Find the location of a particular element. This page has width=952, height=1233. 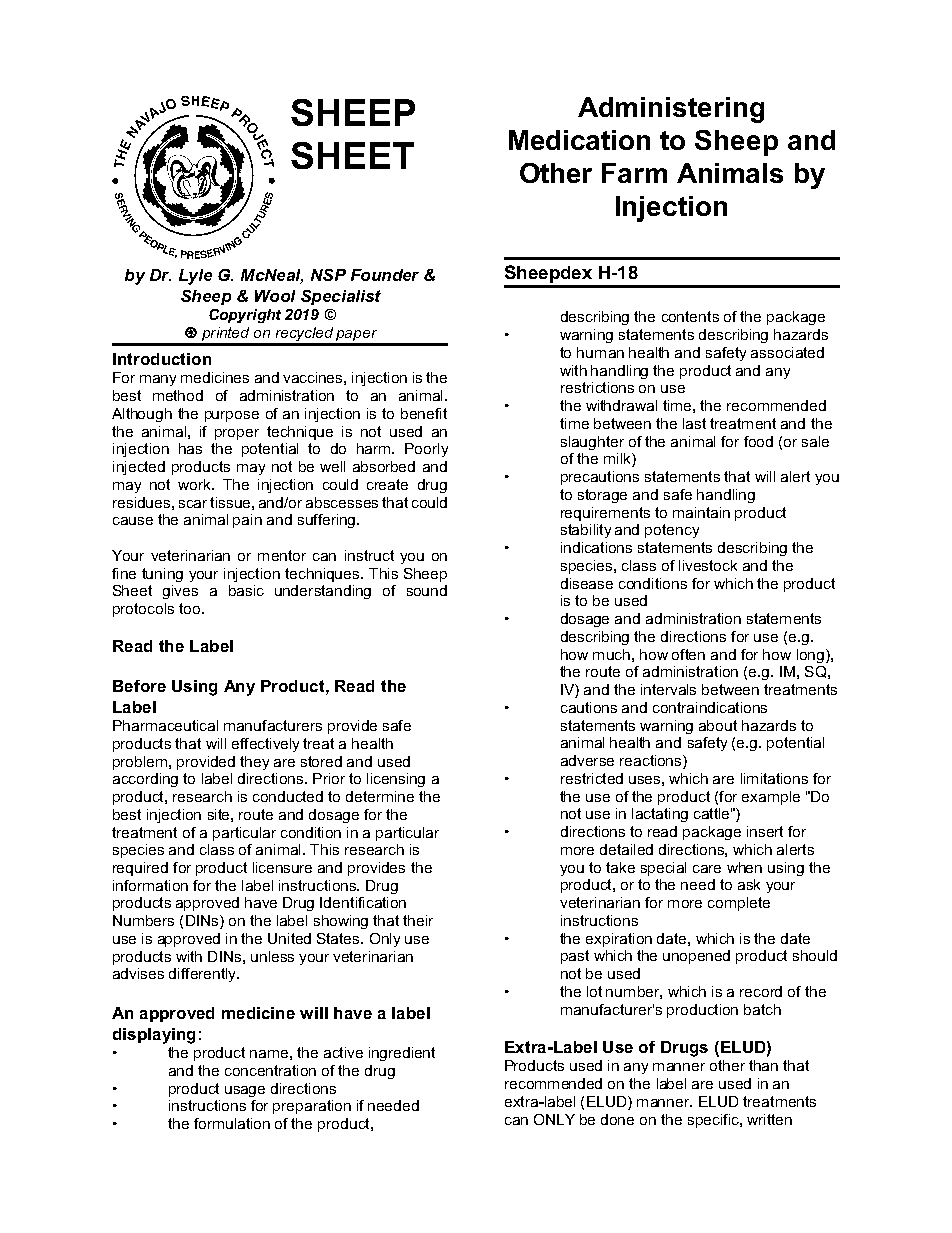

create is located at coordinates (387, 484).
